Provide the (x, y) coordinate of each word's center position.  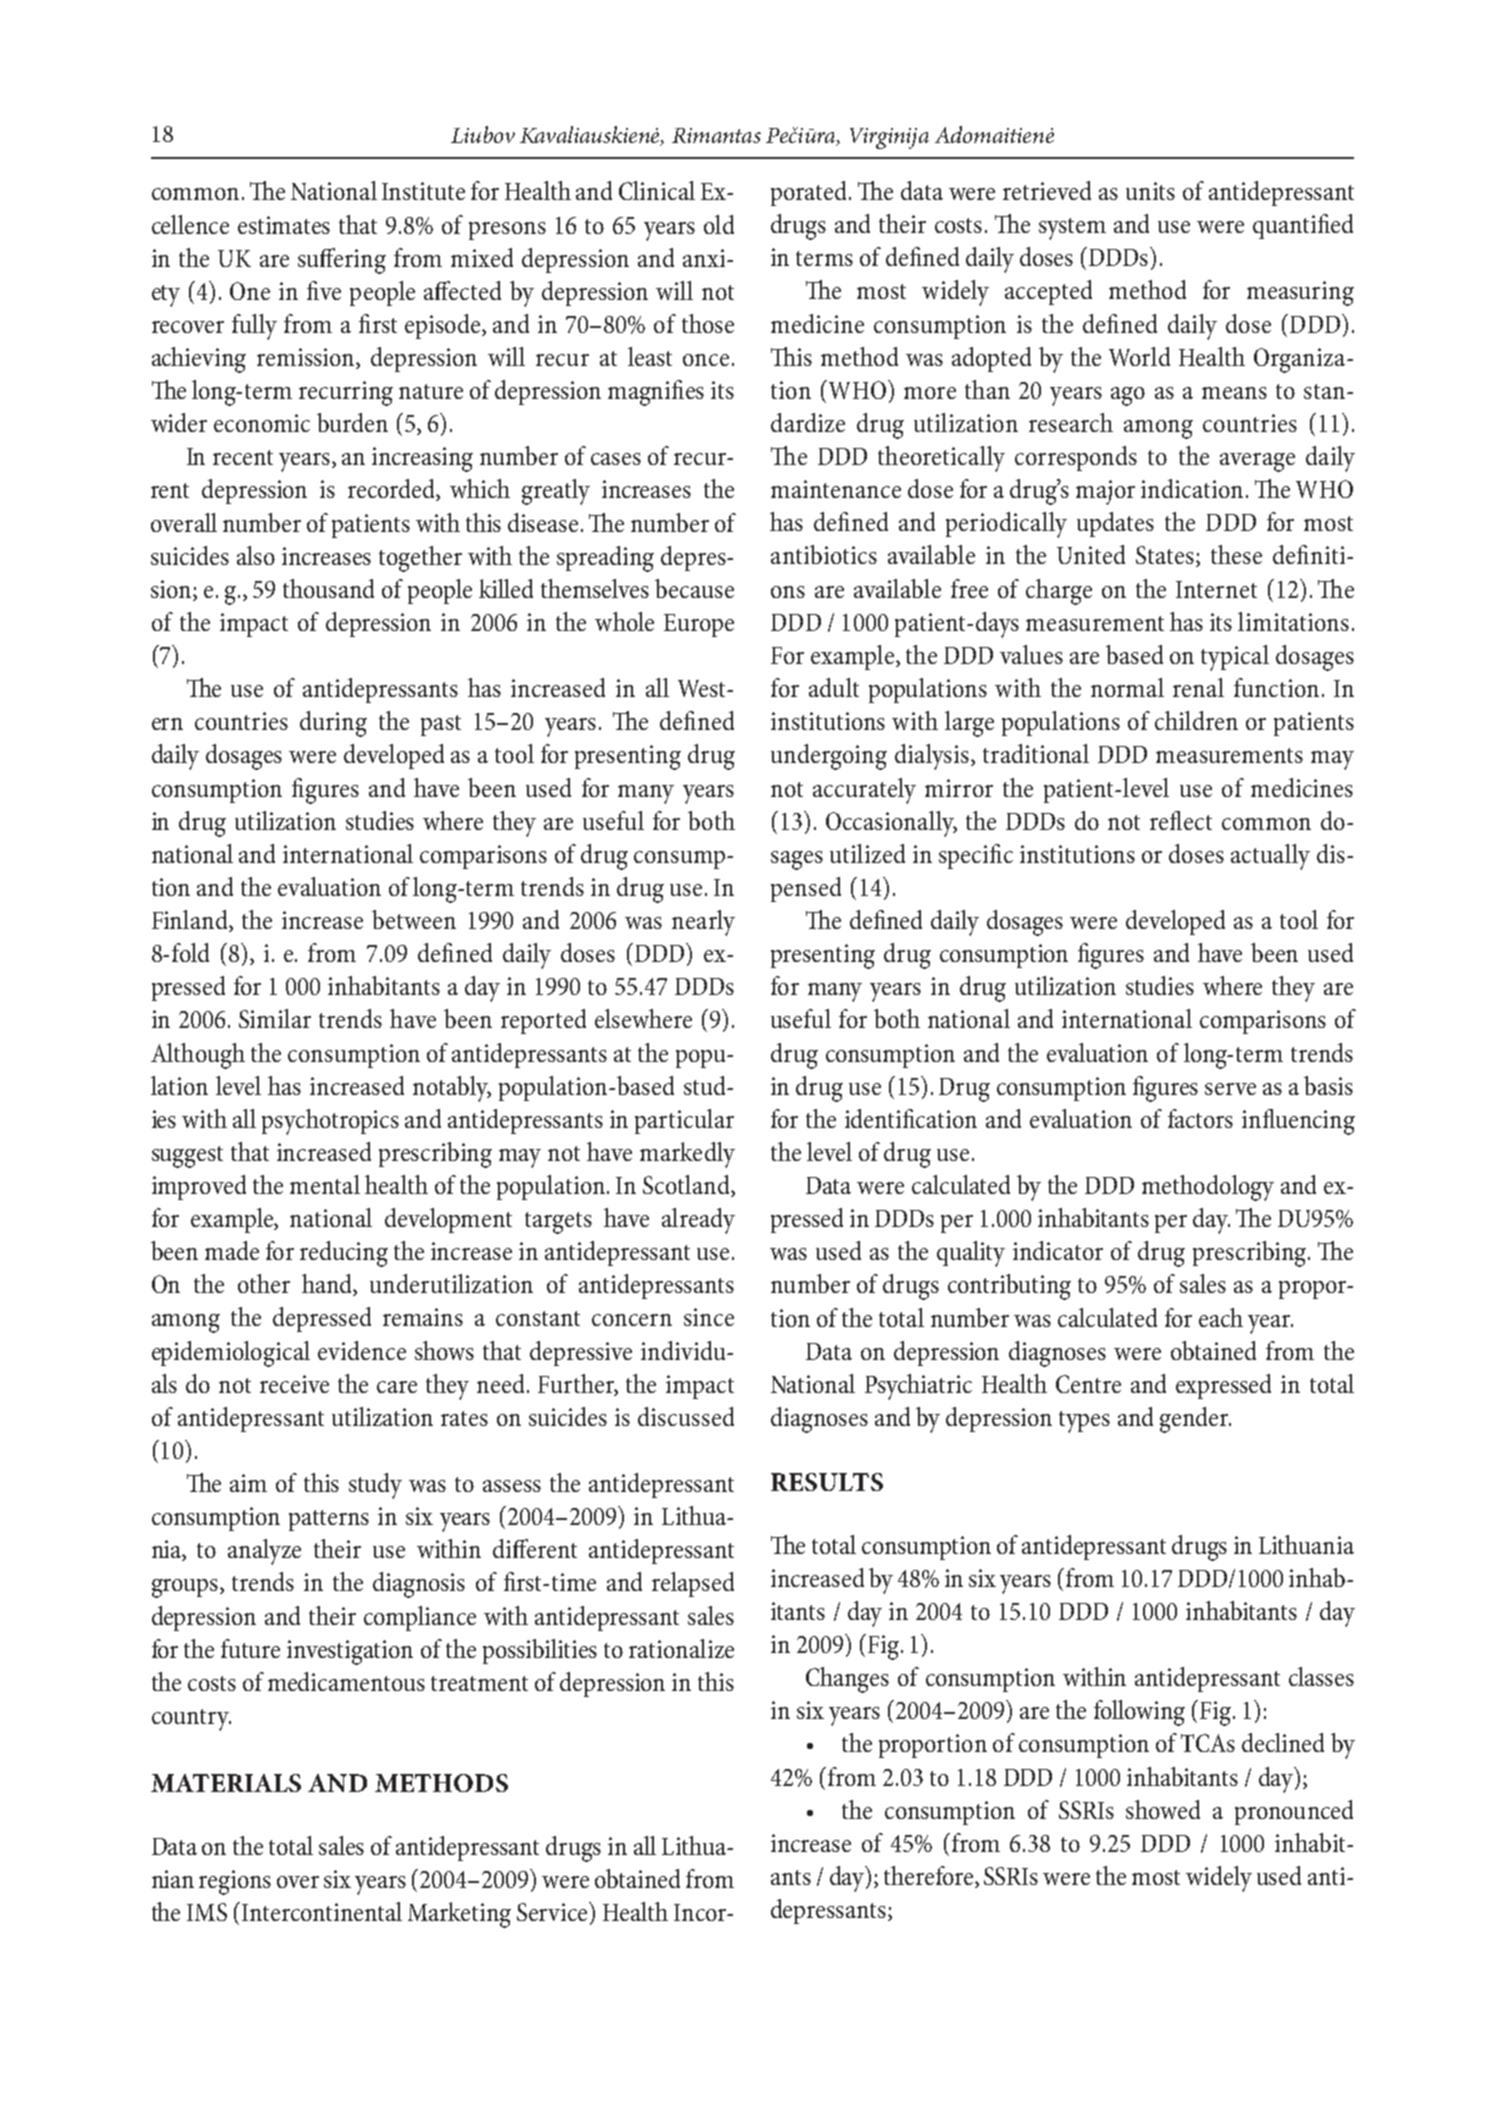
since (709, 1317)
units (1150, 191)
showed (1163, 1809)
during (333, 724)
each (1221, 1317)
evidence (362, 1350)
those (708, 323)
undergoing (829, 757)
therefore (928, 1875)
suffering (342, 261)
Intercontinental (322, 1911)
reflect (1181, 820)
